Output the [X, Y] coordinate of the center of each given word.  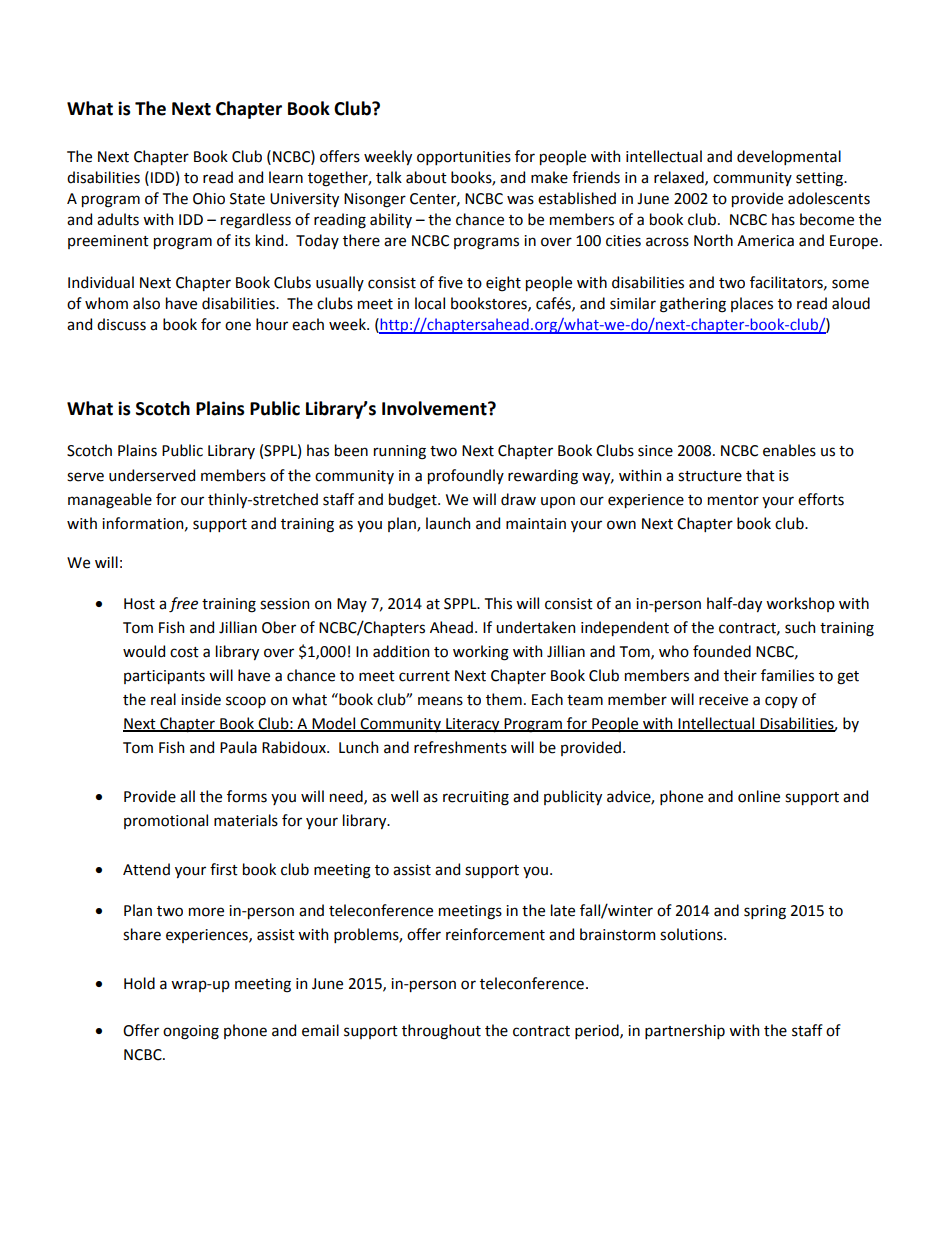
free [183, 605]
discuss [121, 324]
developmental [789, 157]
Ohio [209, 198]
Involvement [435, 408]
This [498, 603]
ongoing [191, 1032]
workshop [800, 604]
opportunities [464, 158]
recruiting [476, 798]
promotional [166, 821]
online [759, 796]
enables [789, 450]
